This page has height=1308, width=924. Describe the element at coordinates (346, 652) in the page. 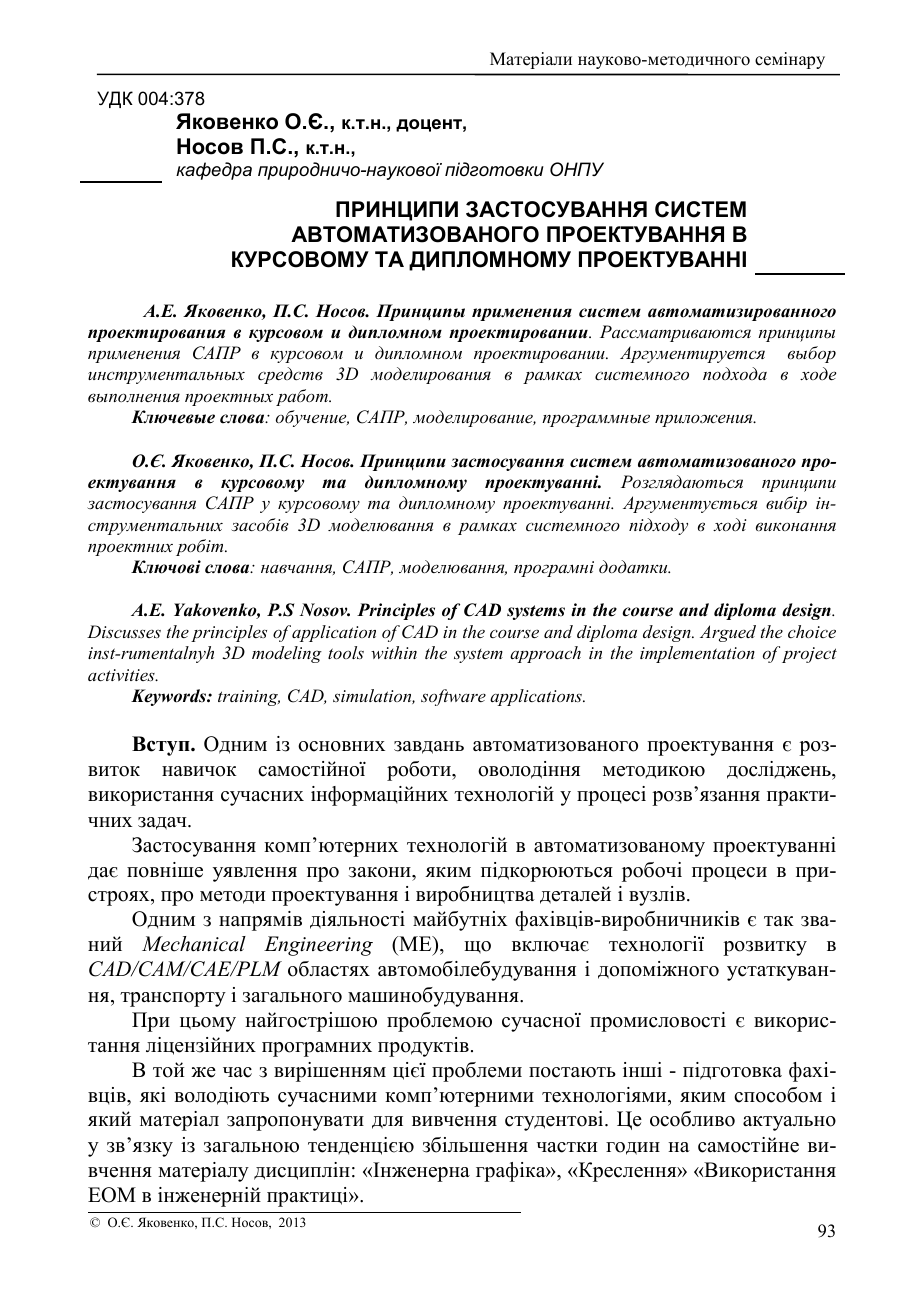

I see `tools` at that location.
